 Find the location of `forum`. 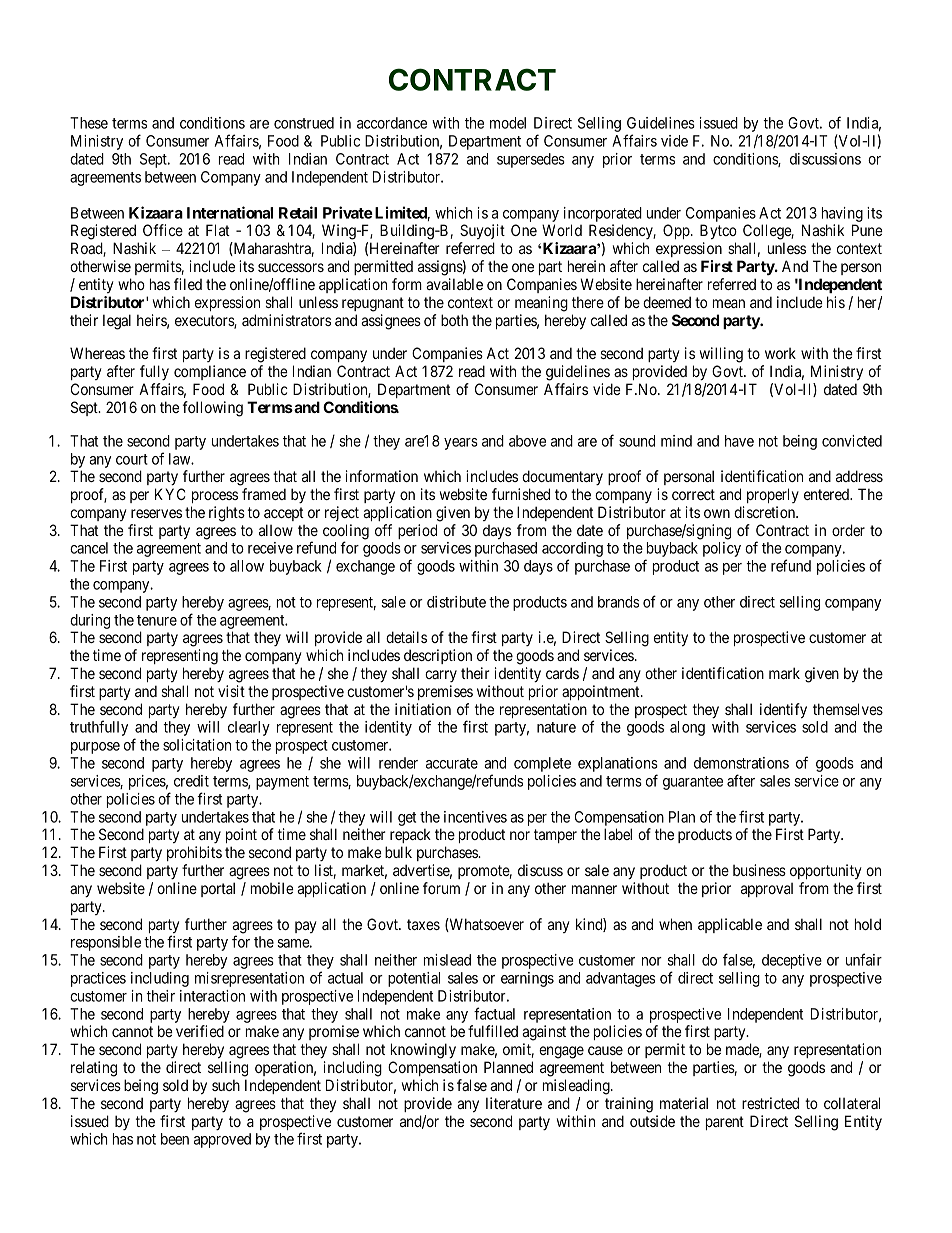

forum is located at coordinates (441, 888).
